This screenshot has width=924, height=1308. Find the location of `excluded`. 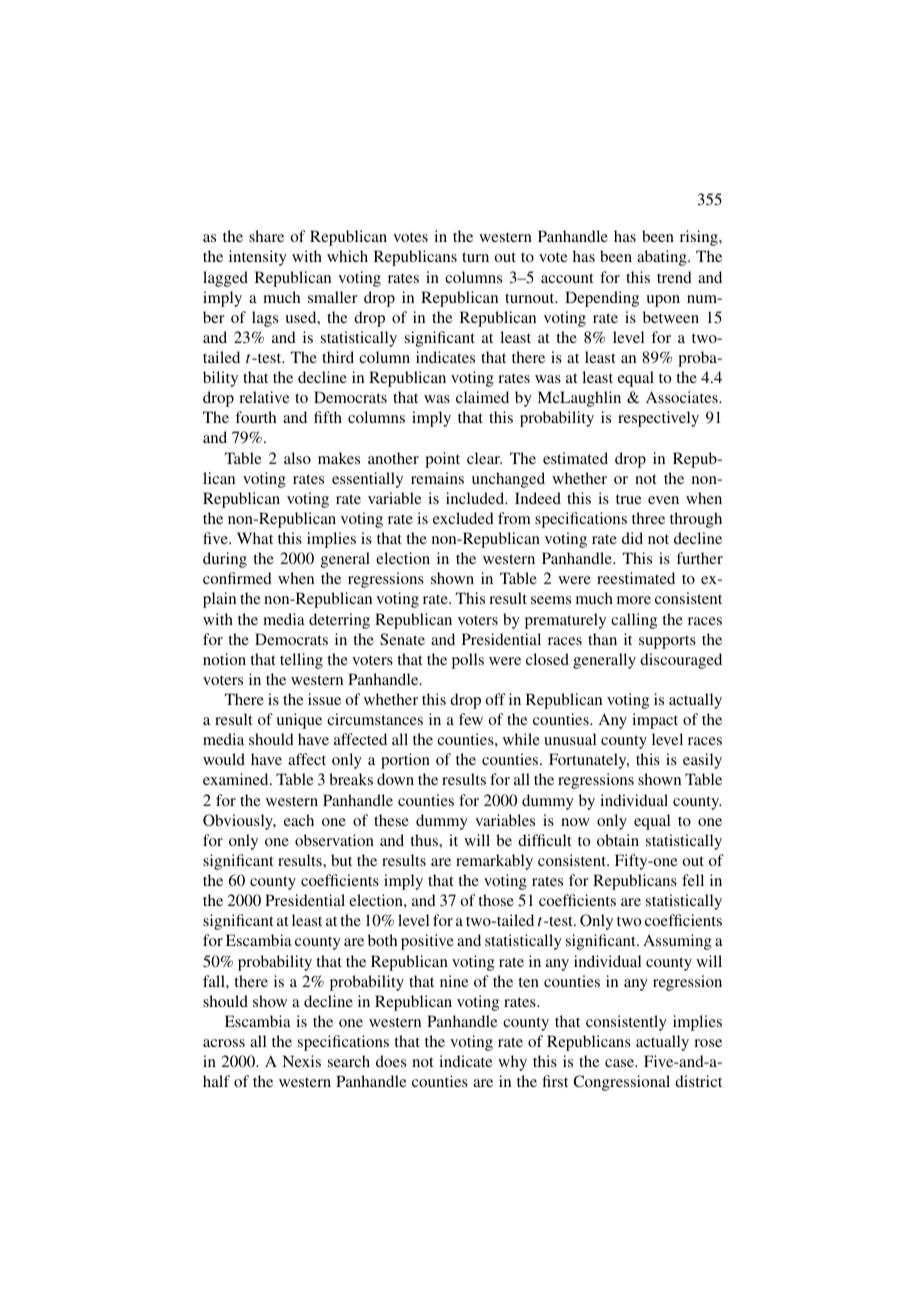

excluded is located at coordinates (463, 518).
